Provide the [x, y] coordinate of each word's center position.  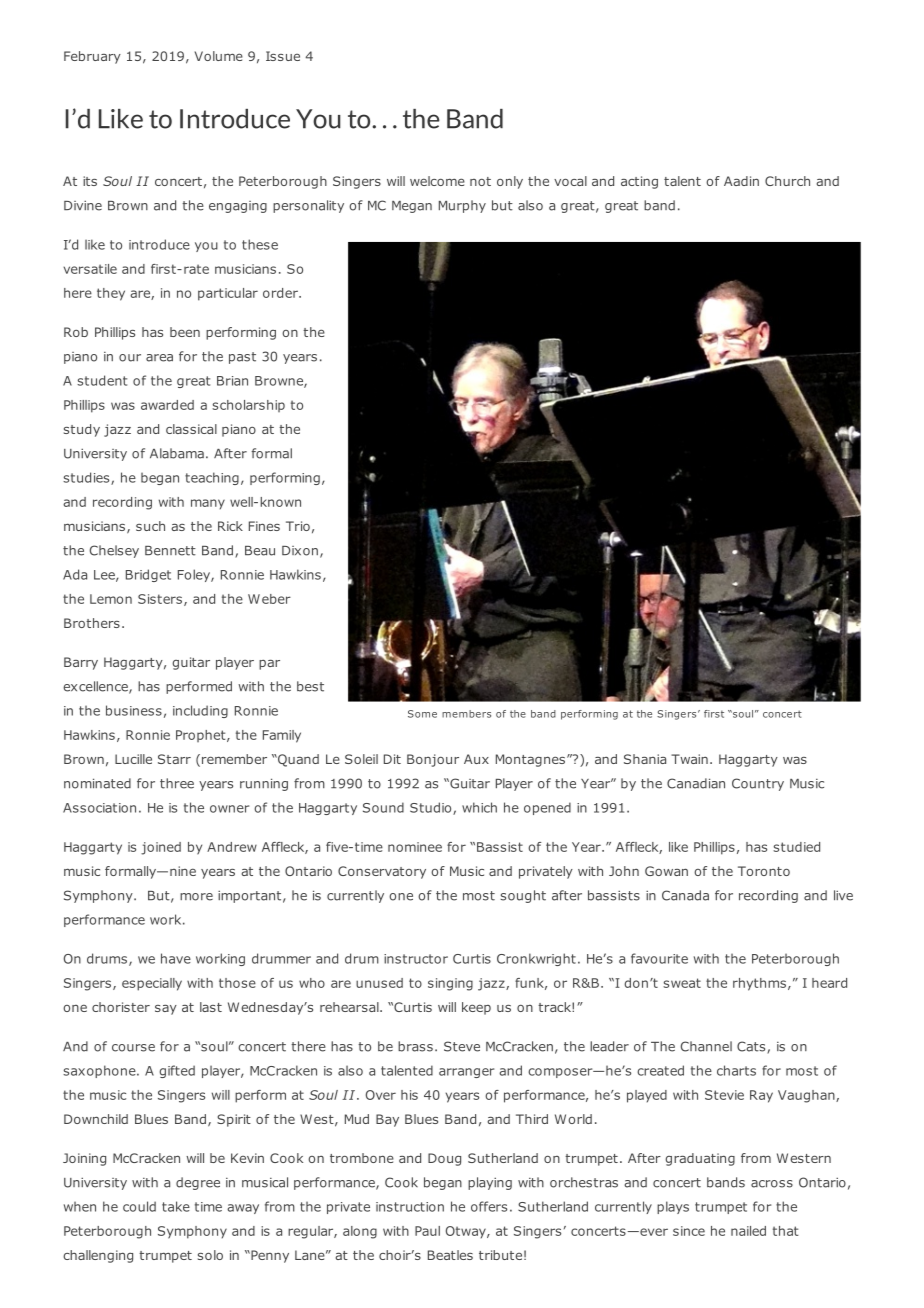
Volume [219, 56]
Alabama [177, 453]
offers [489, 1206]
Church [787, 181]
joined [161, 848]
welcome [437, 181]
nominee [415, 847]
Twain [689, 759]
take [176, 1206]
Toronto [764, 871]
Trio [298, 526]
